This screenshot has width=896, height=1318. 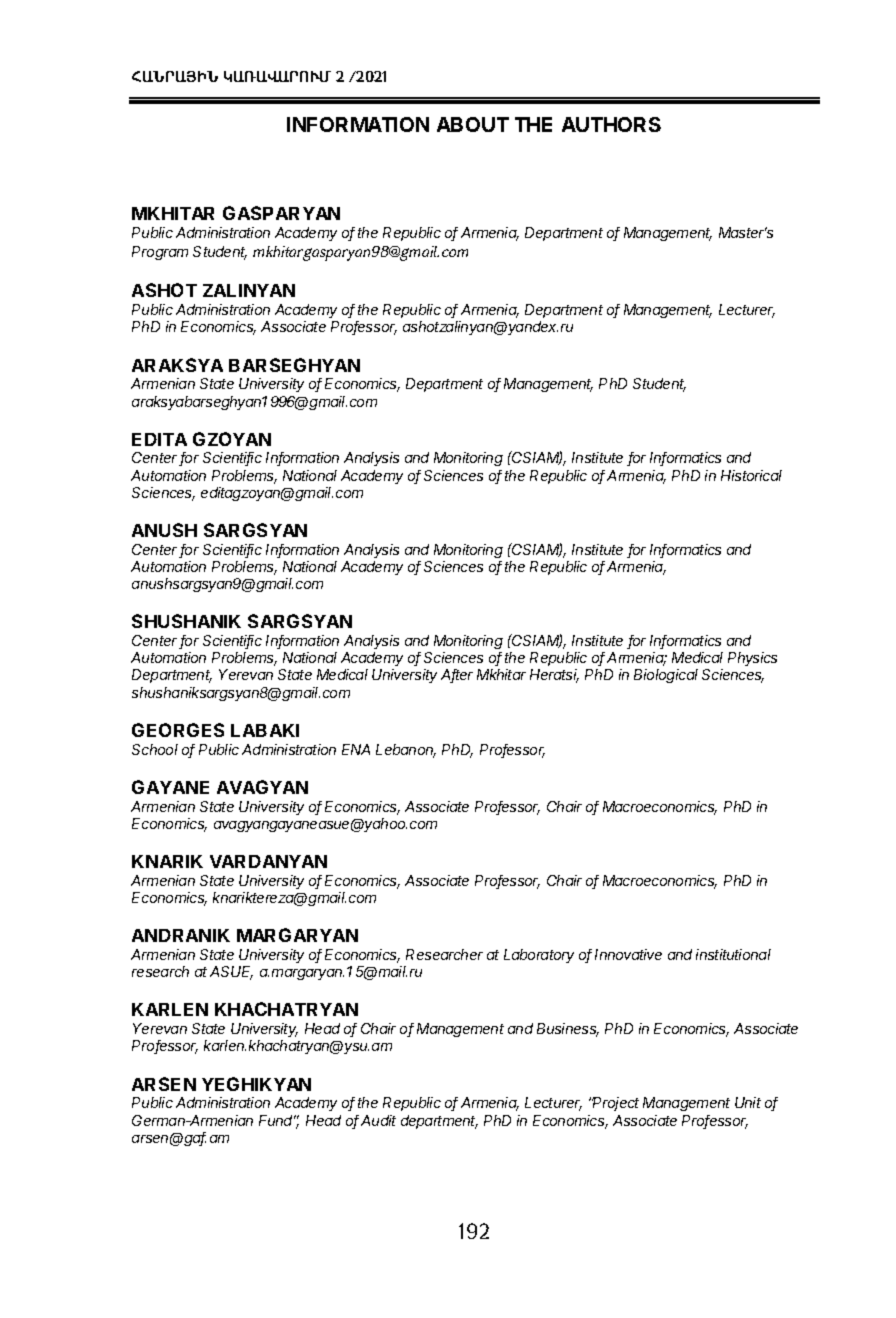 I want to click on Historical, so click(x=751, y=475).
